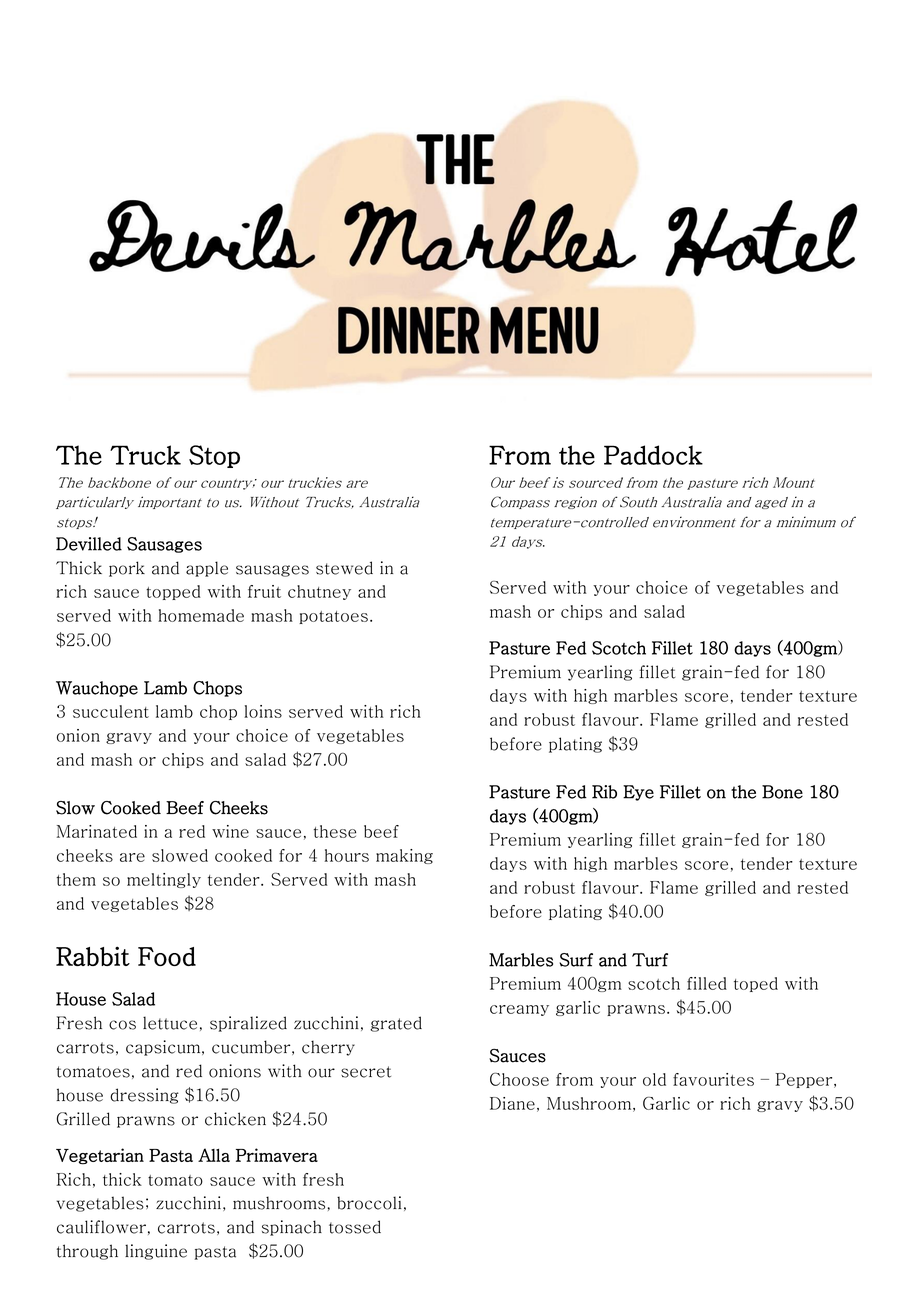 The image size is (924, 1308). I want to click on pork, so click(127, 569).
